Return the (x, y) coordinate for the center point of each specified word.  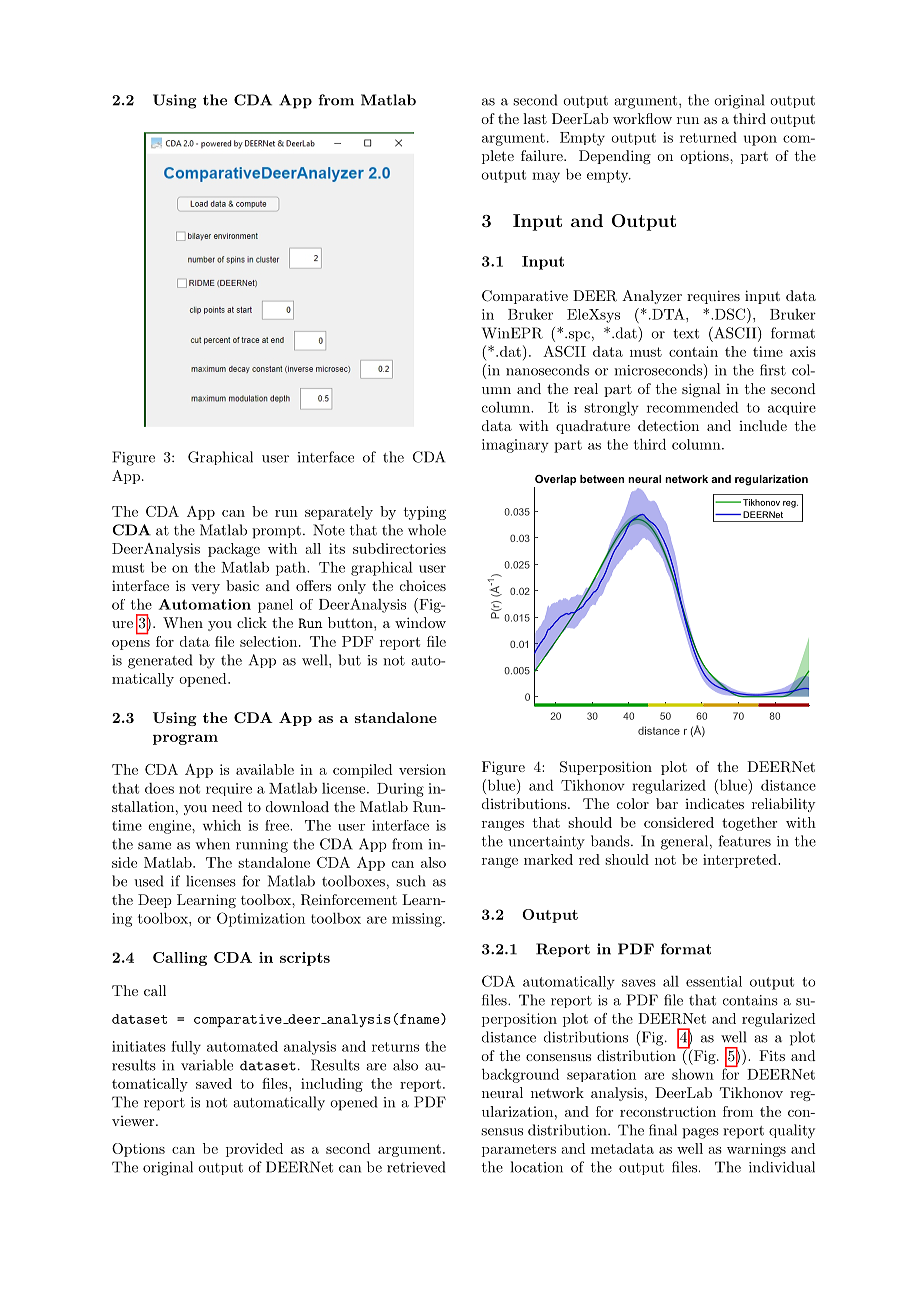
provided (254, 1150)
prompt (276, 532)
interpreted (741, 861)
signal (701, 390)
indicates (714, 803)
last (535, 118)
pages (700, 1133)
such (411, 881)
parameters (519, 1150)
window (420, 622)
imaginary (515, 446)
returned (708, 137)
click (252, 622)
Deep (155, 901)
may (546, 177)
